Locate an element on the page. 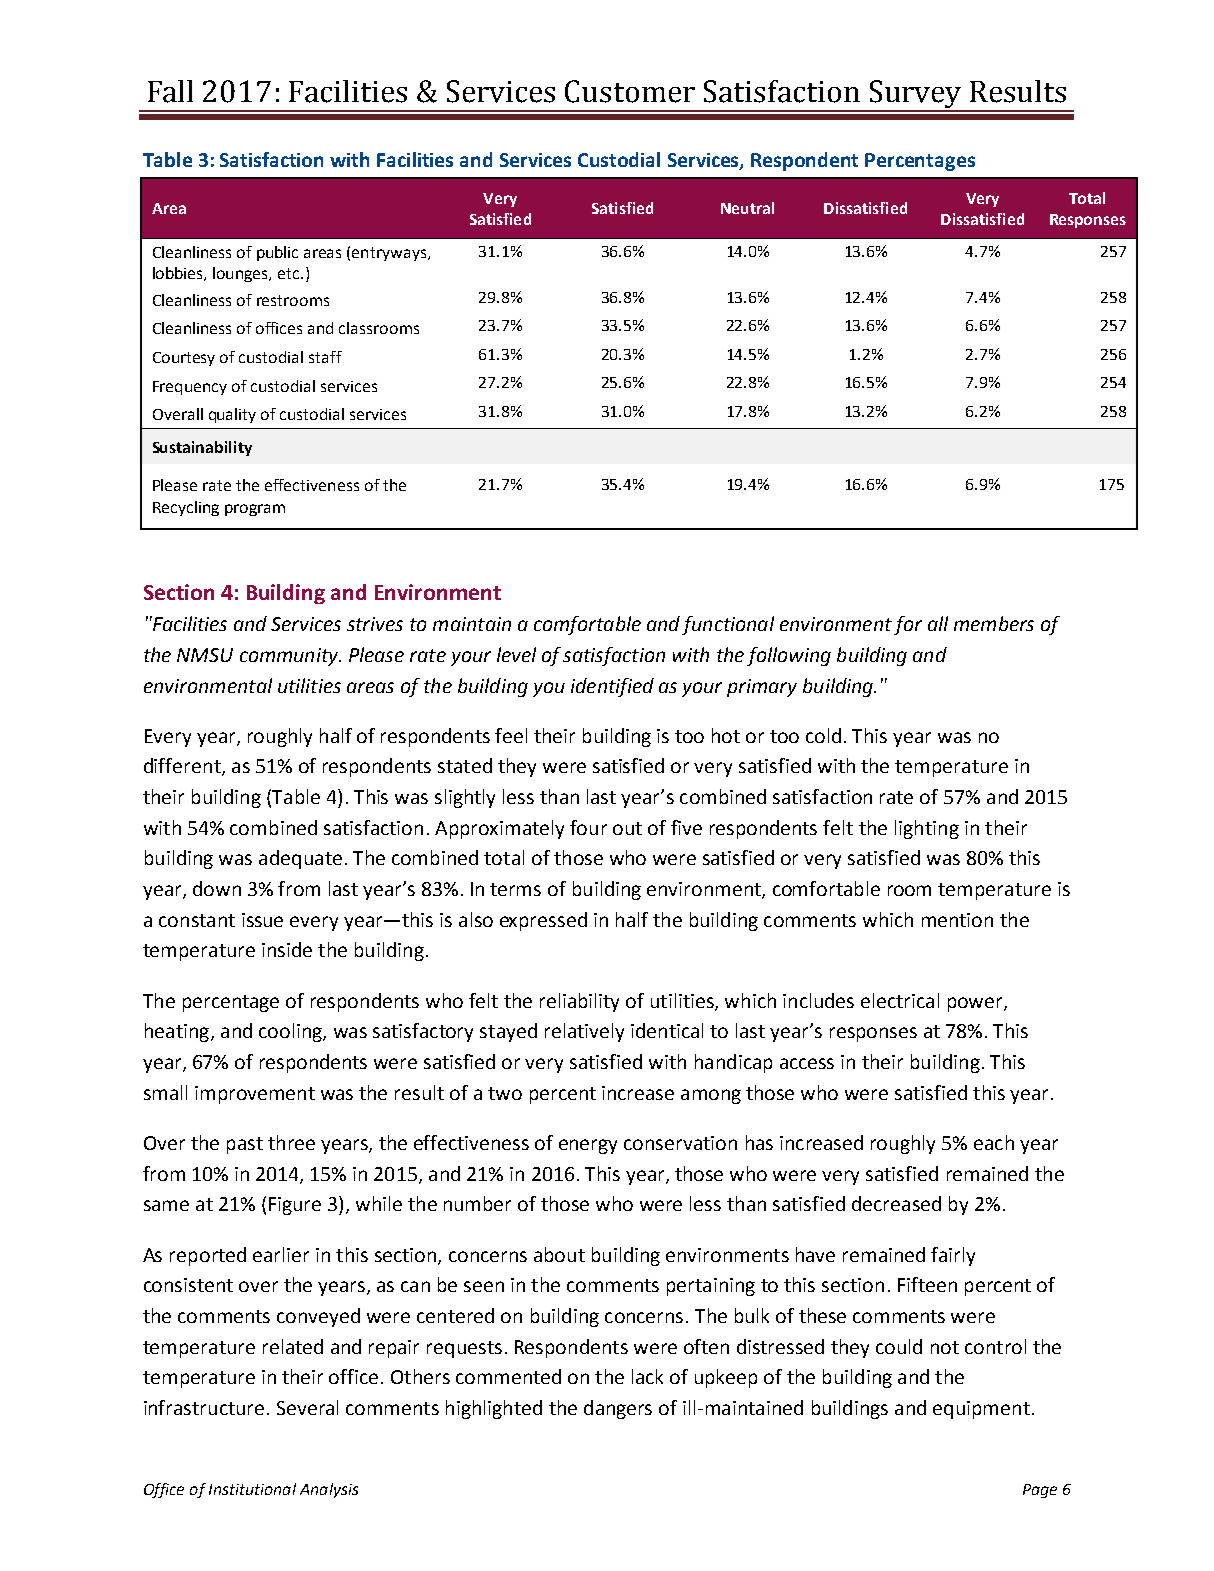  three is located at coordinates (291, 1142).
